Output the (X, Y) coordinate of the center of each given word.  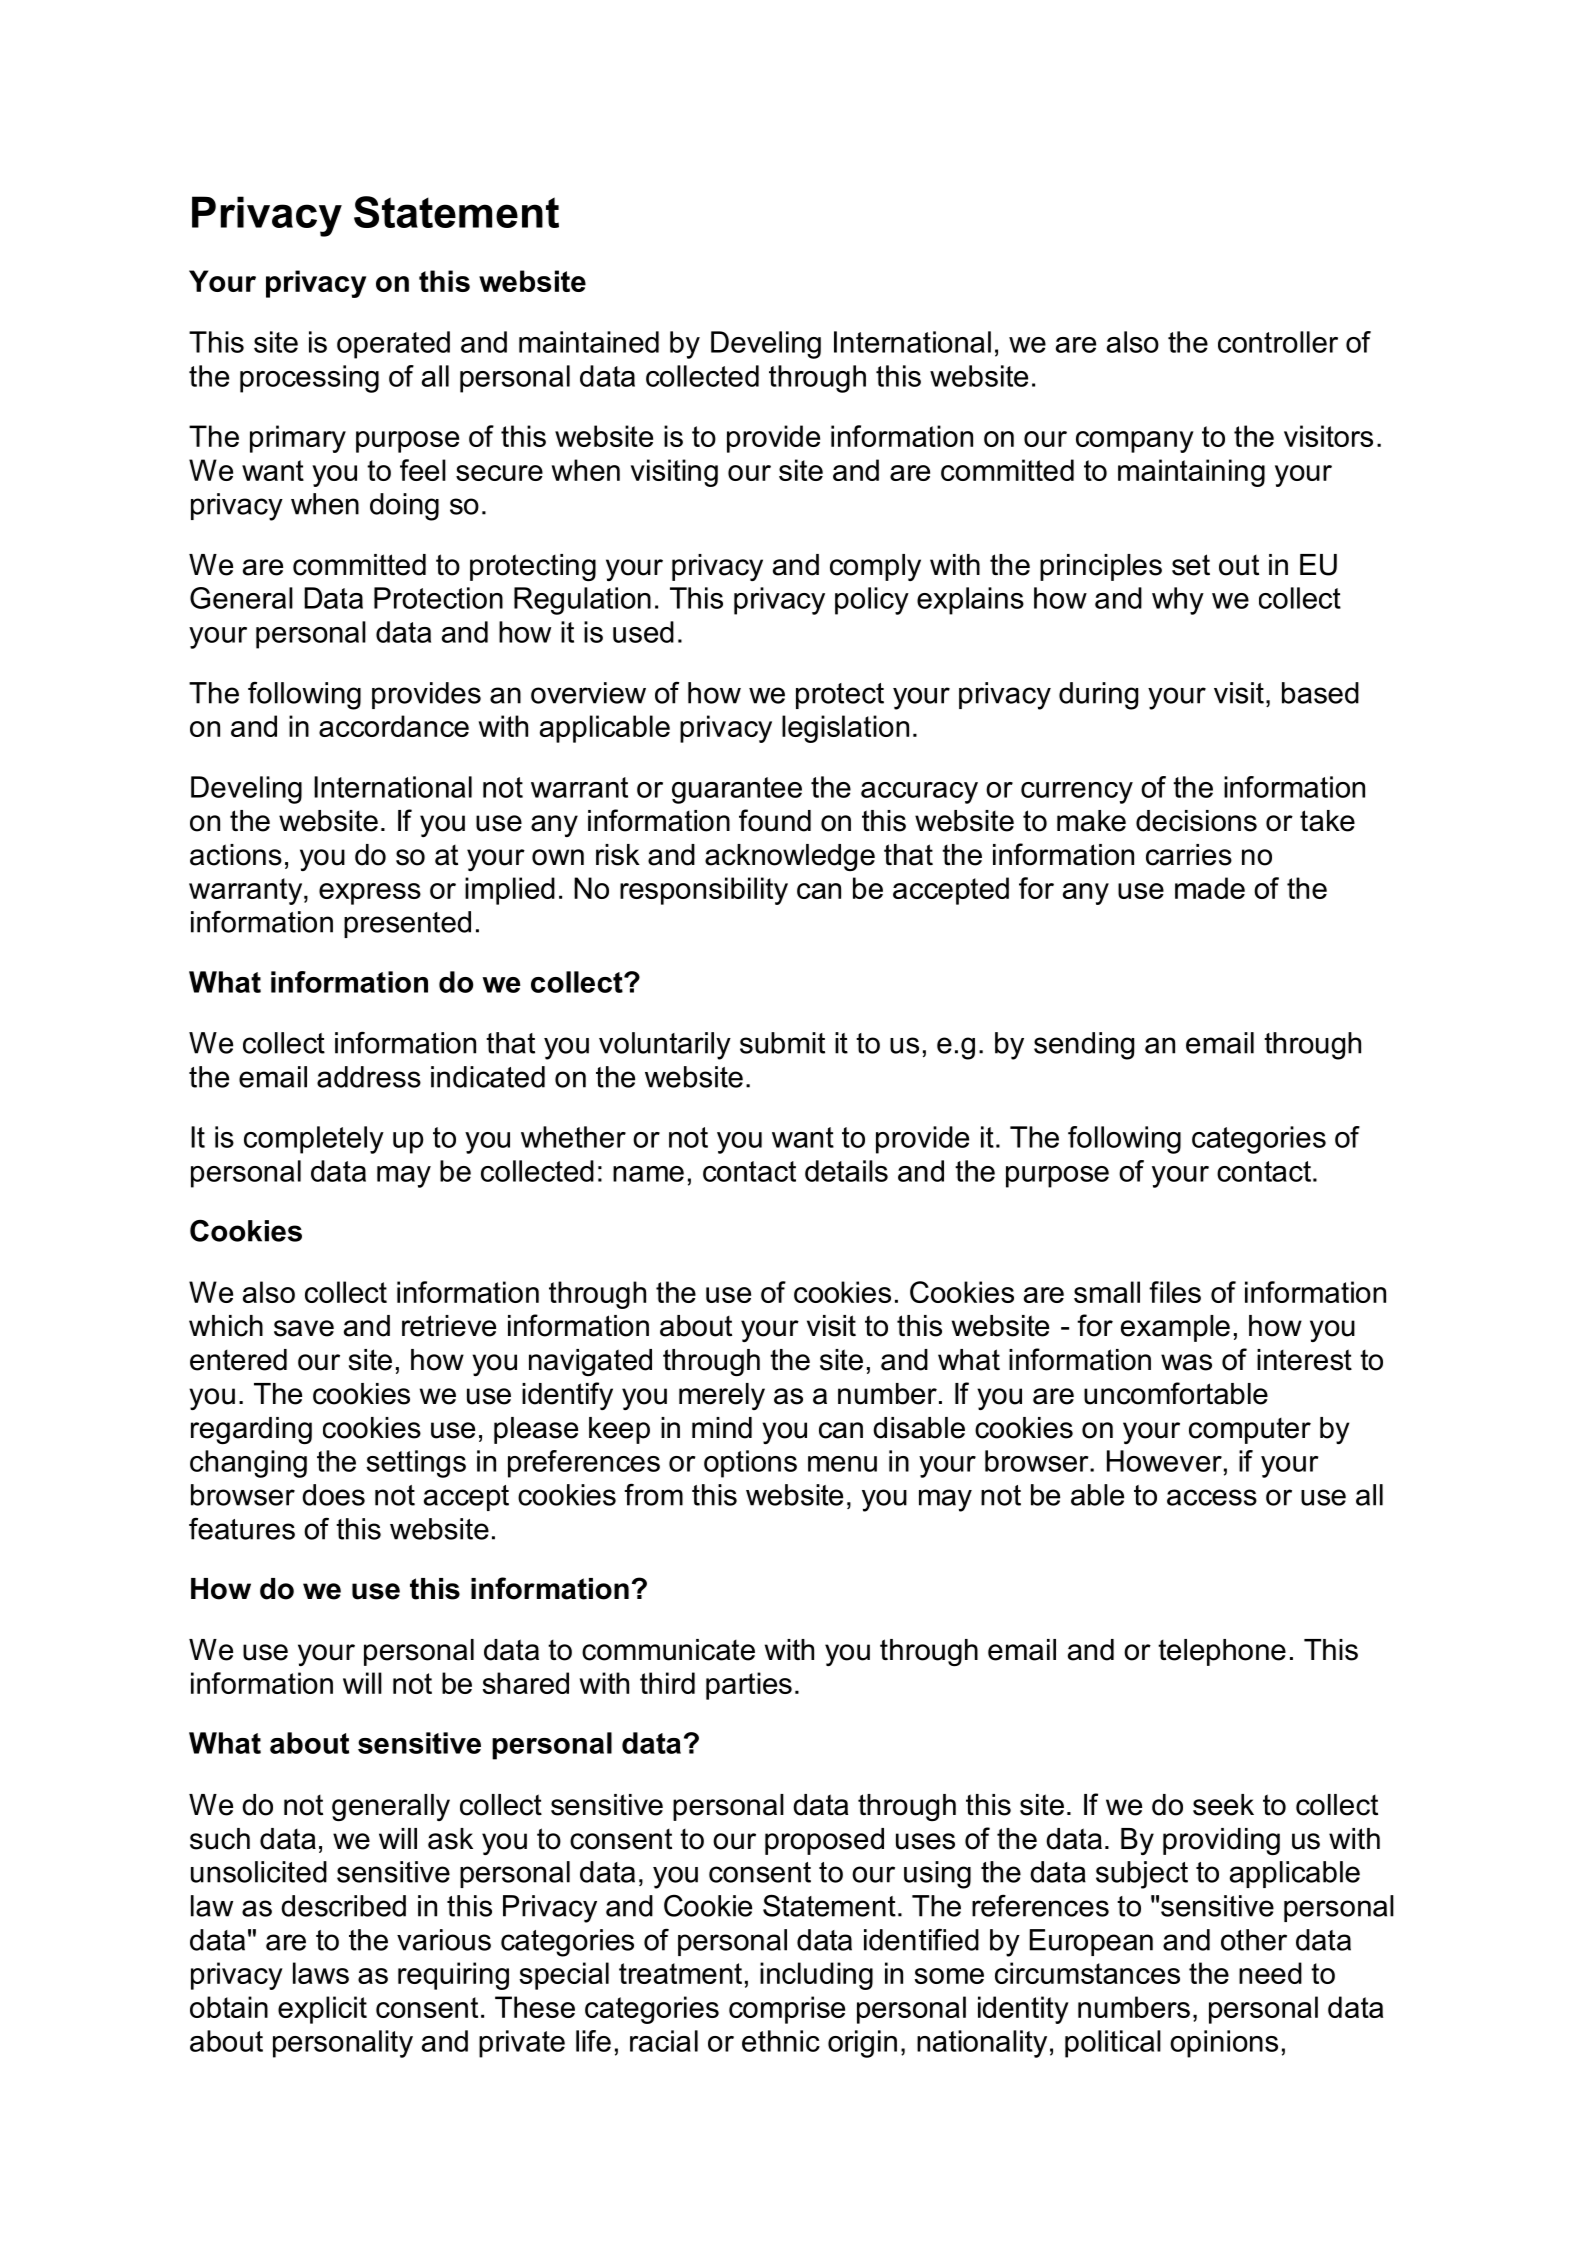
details (846, 1171)
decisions (1196, 821)
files (1175, 1292)
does (333, 1495)
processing (309, 379)
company (1135, 442)
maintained (589, 342)
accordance (394, 726)
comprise (787, 2010)
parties (749, 1686)
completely (314, 1140)
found (775, 820)
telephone (1222, 1652)
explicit (322, 2010)
